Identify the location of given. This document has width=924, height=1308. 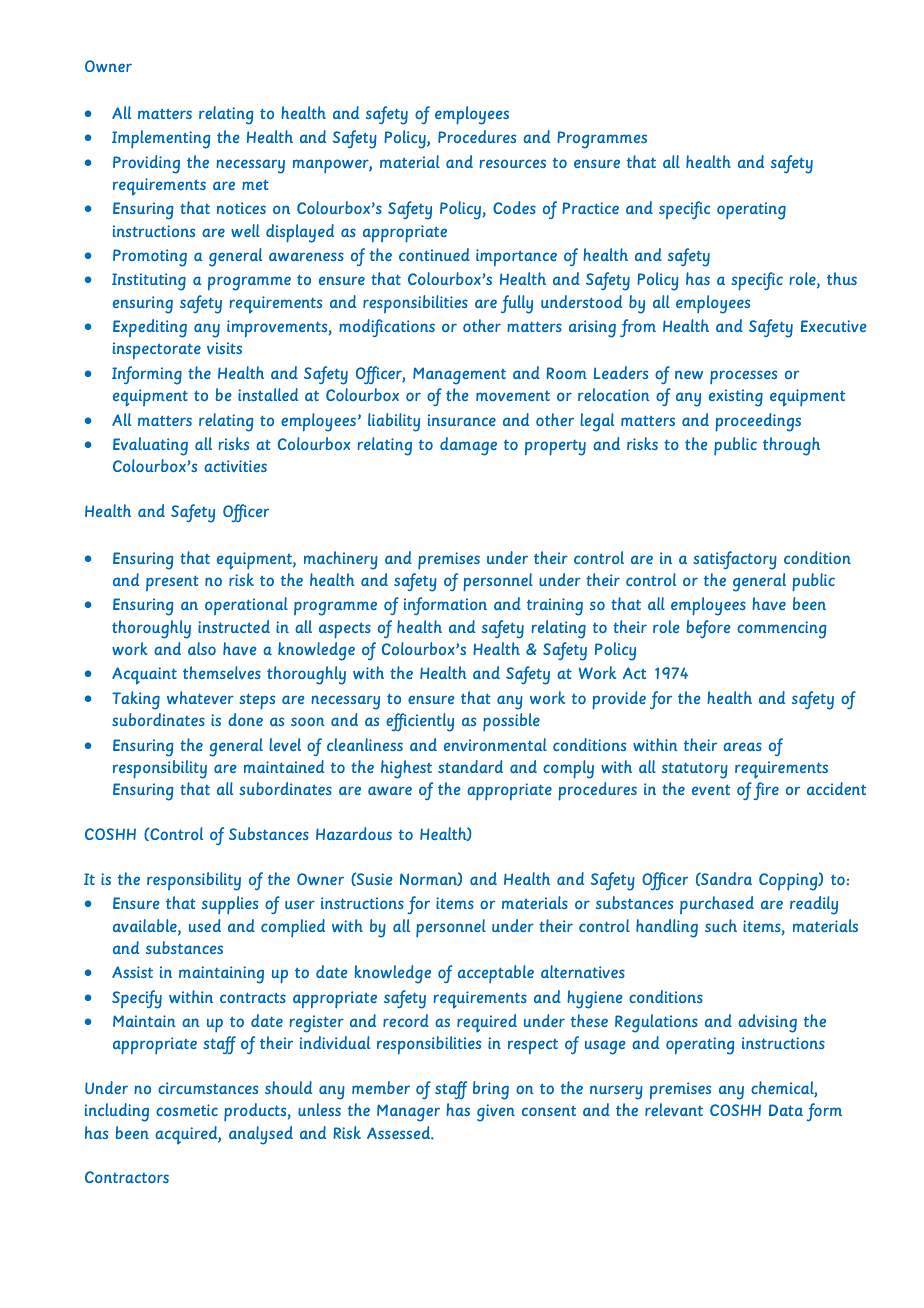
(496, 1113).
